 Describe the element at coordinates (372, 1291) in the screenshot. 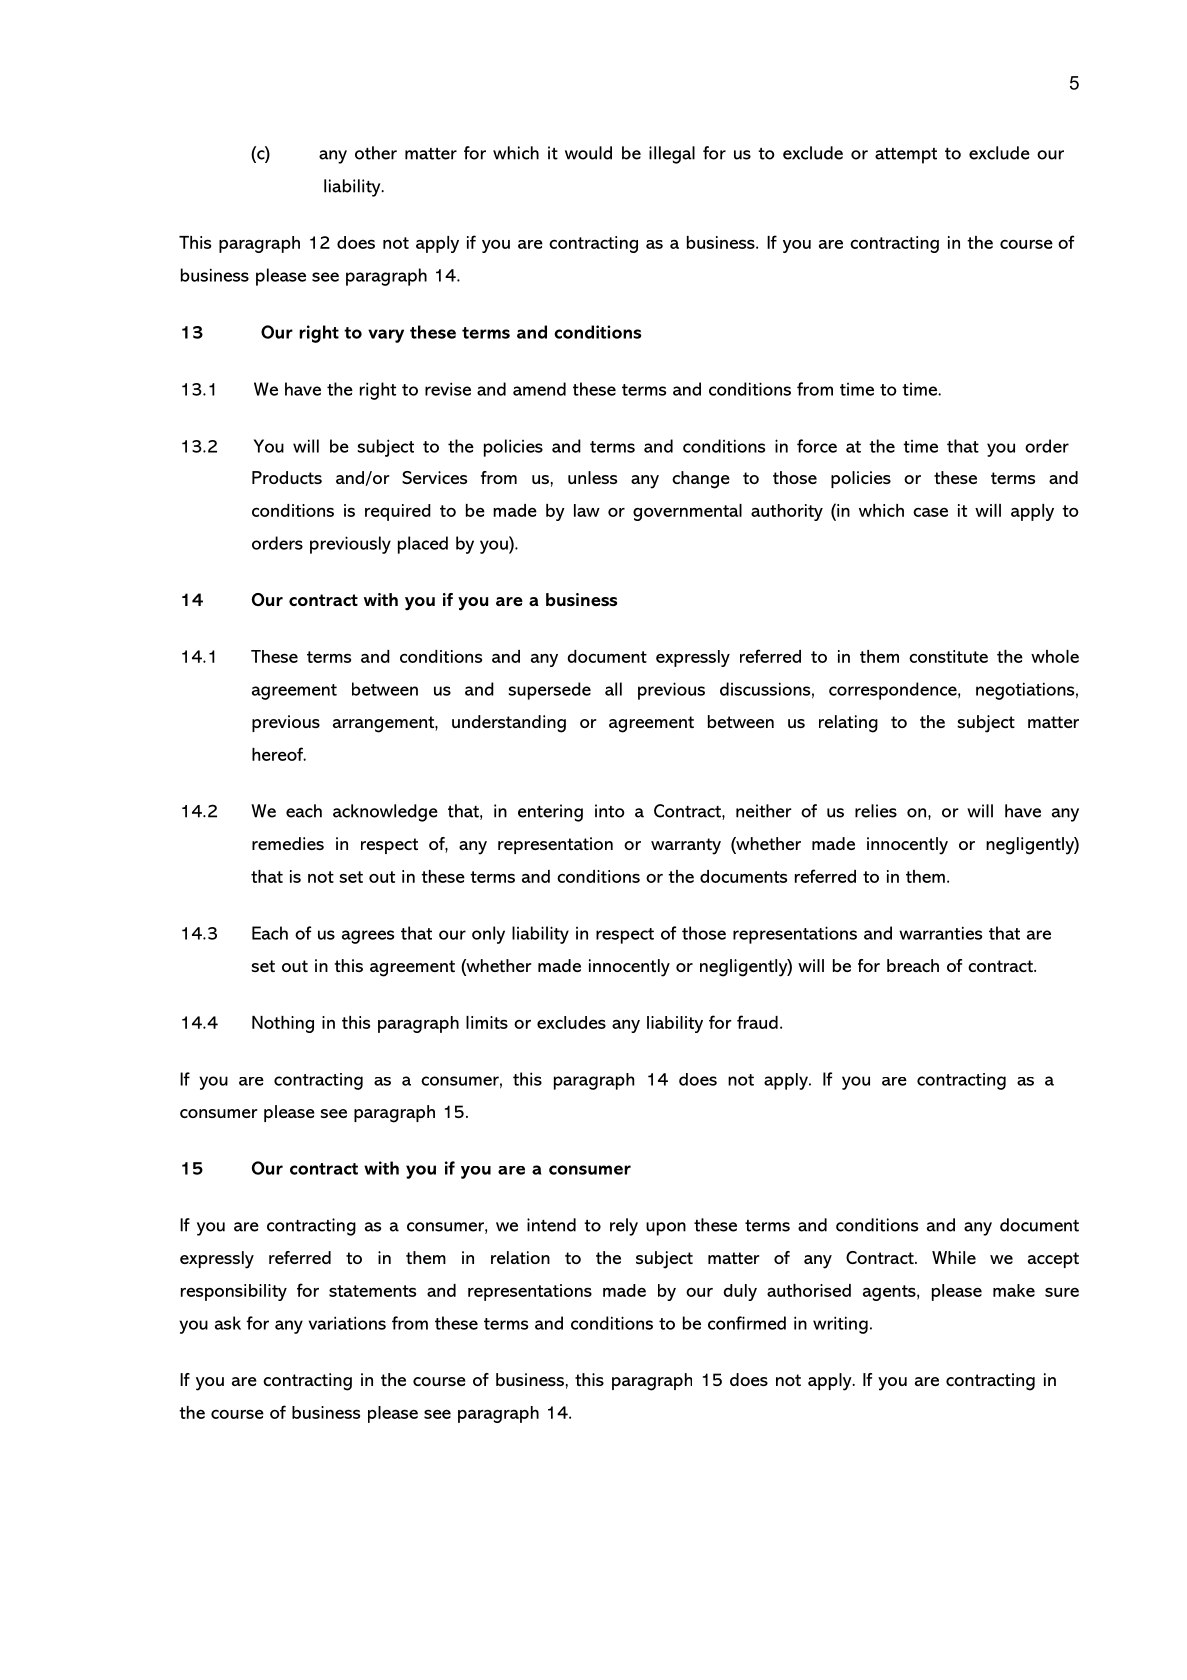

I see `statements` at that location.
